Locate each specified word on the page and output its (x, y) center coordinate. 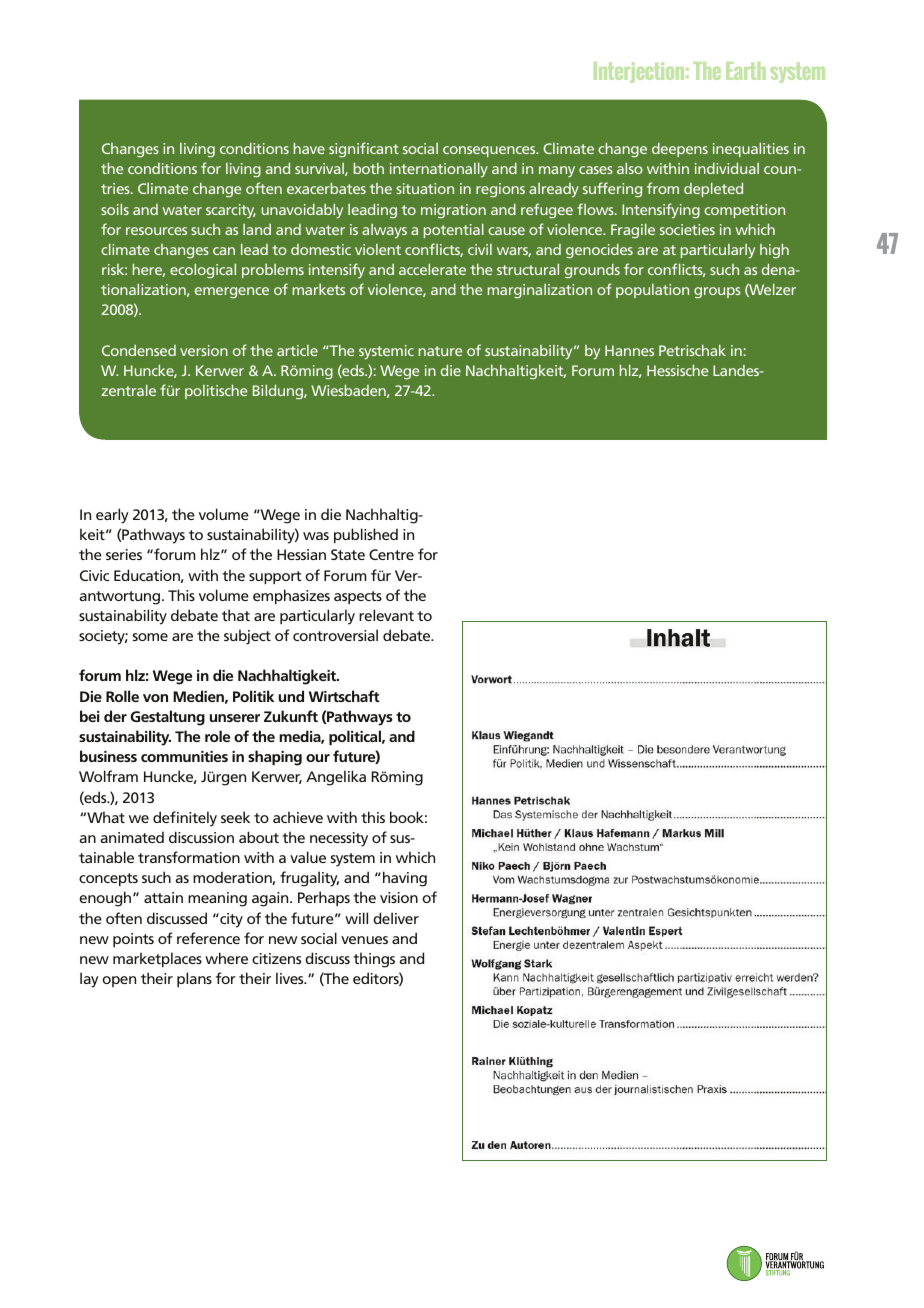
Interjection (640, 72)
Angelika (336, 778)
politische (216, 391)
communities (184, 756)
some (150, 637)
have (309, 148)
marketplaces (157, 959)
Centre (391, 554)
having (405, 879)
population (652, 291)
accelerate (432, 269)
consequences (490, 151)
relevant (386, 615)
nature (440, 351)
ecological (203, 270)
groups (717, 293)
